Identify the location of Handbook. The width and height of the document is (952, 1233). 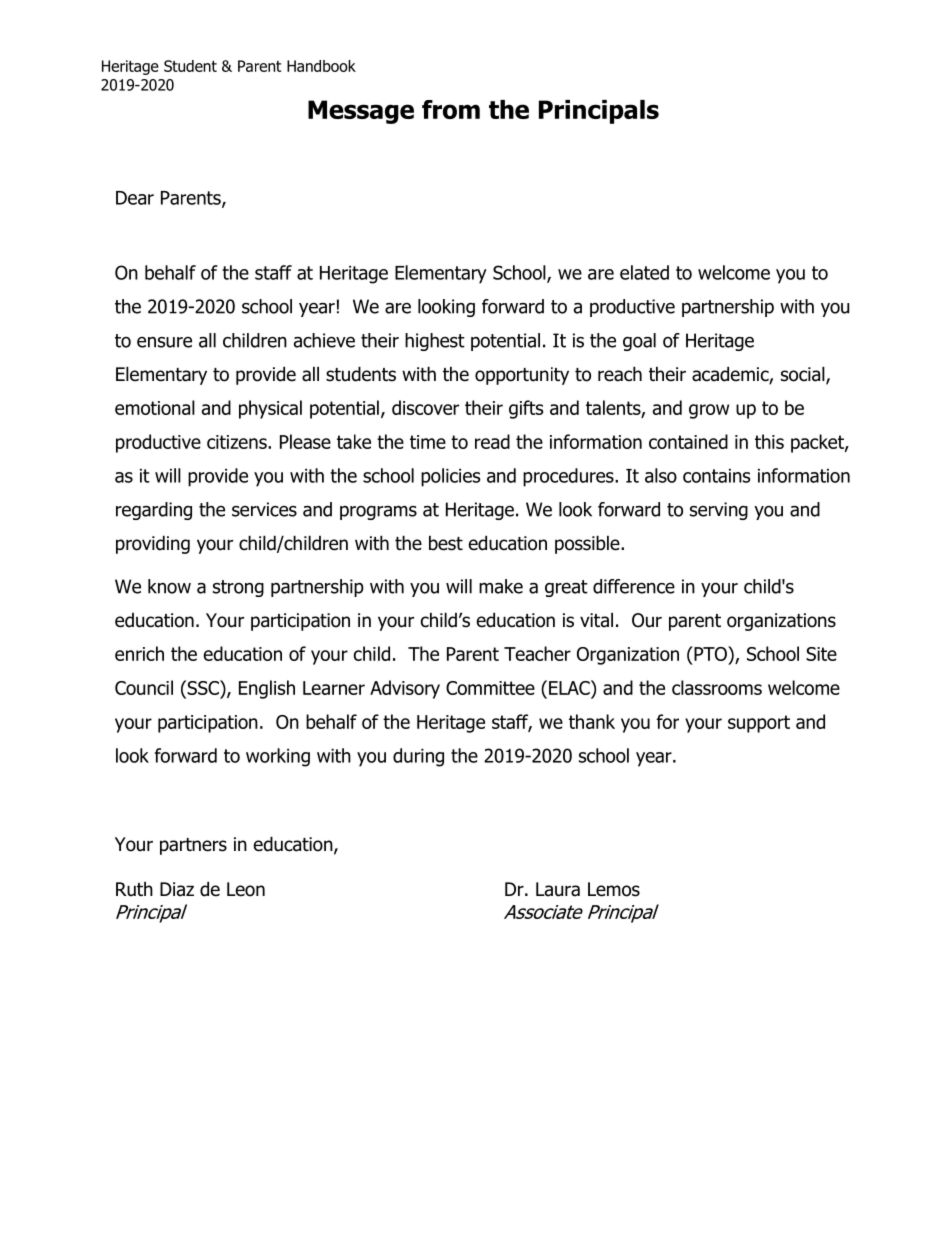
(321, 66).
